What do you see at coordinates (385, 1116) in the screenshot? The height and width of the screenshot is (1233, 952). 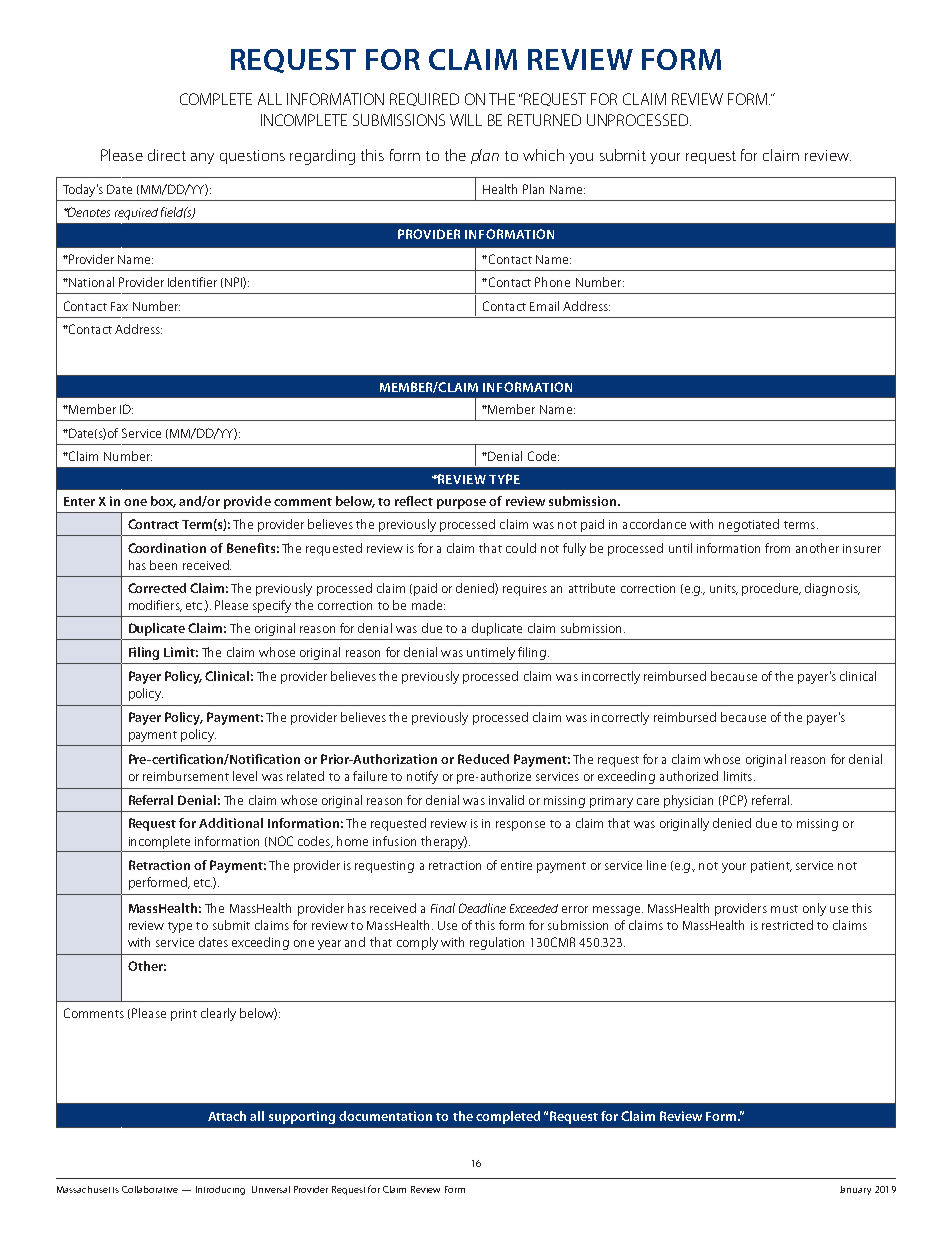 I see `documentation` at bounding box center [385, 1116].
